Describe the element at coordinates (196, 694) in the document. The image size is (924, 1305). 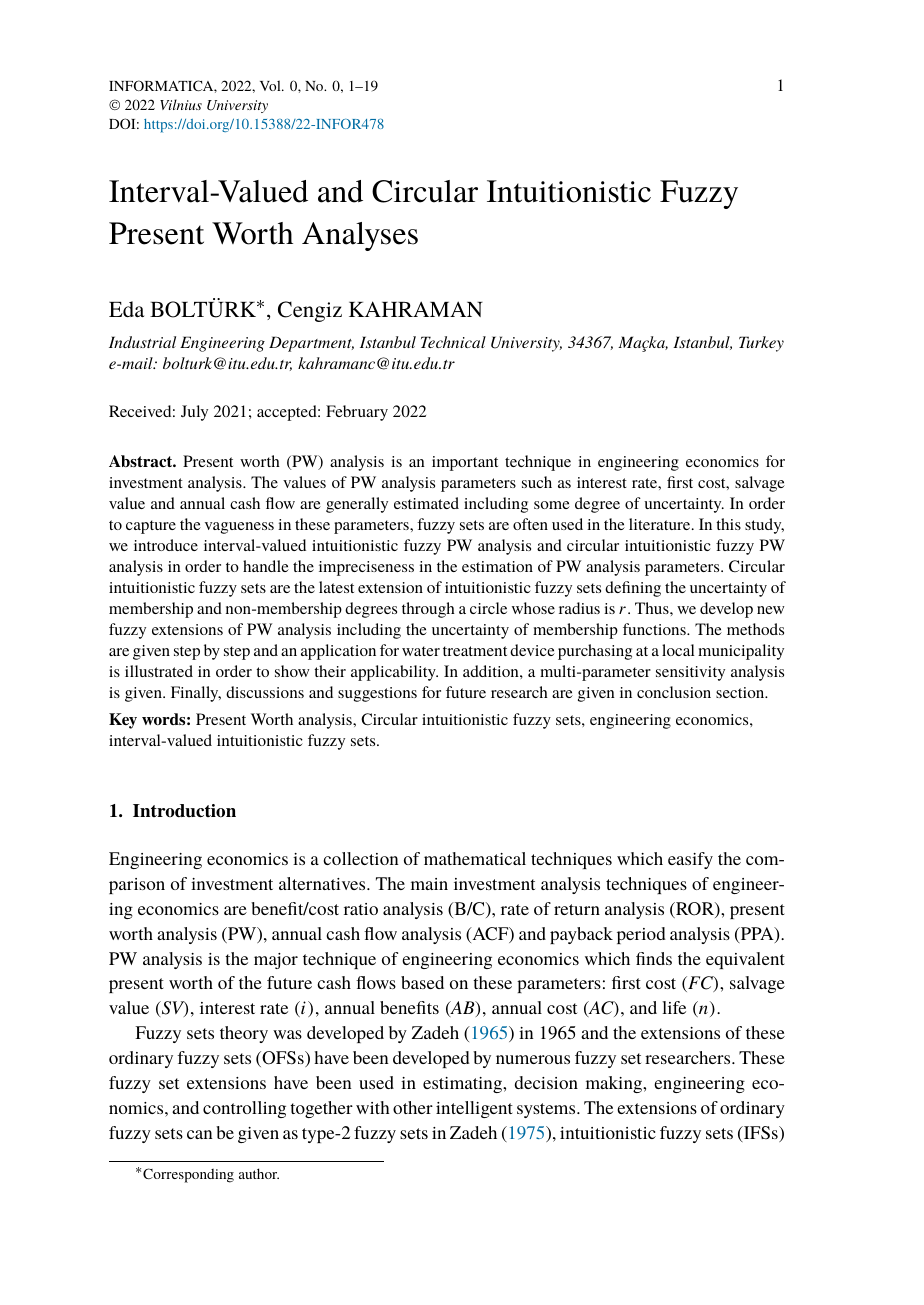
I see `Finally` at that location.
